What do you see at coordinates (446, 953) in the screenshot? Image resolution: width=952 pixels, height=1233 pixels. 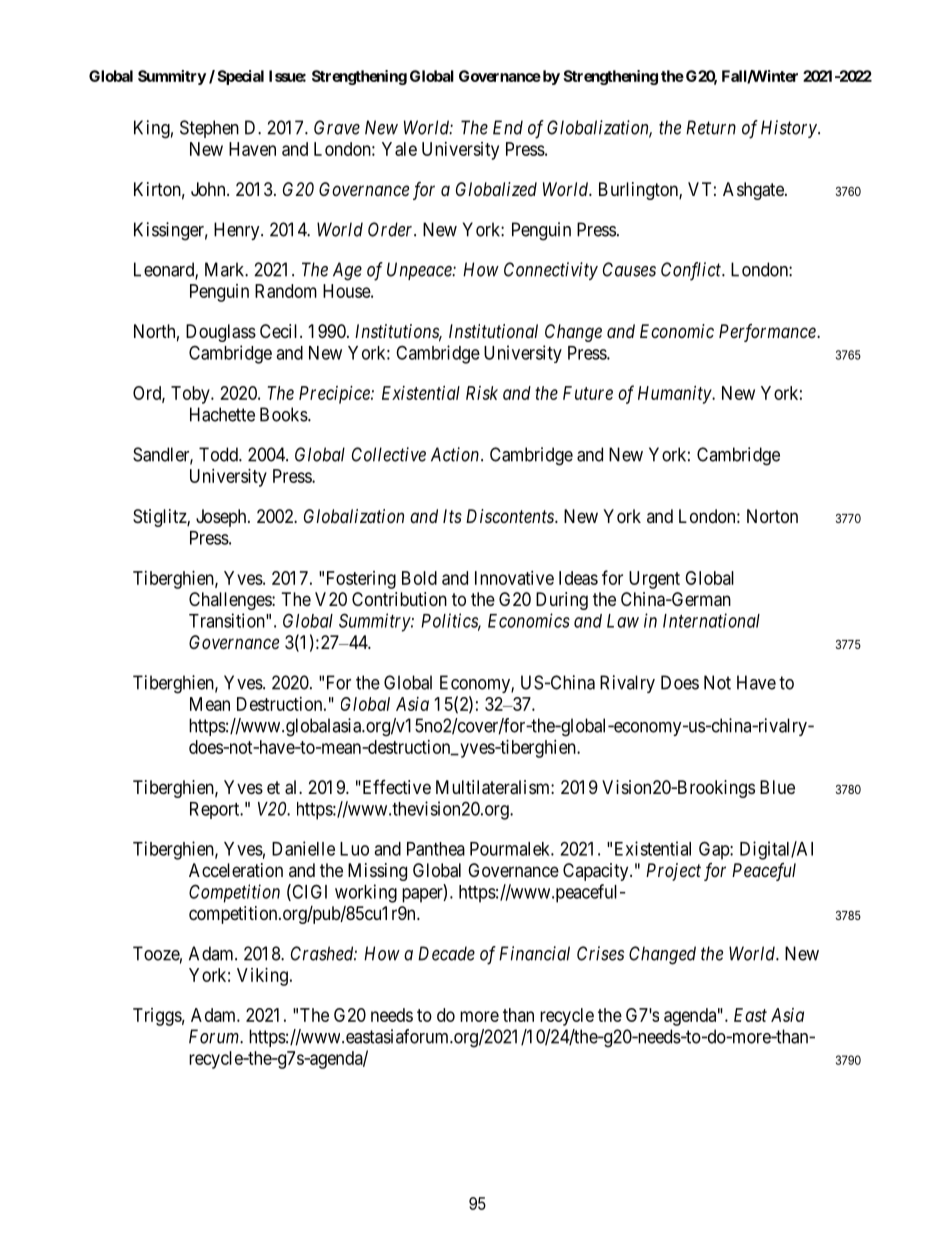 I see `Decade` at bounding box center [446, 953].
